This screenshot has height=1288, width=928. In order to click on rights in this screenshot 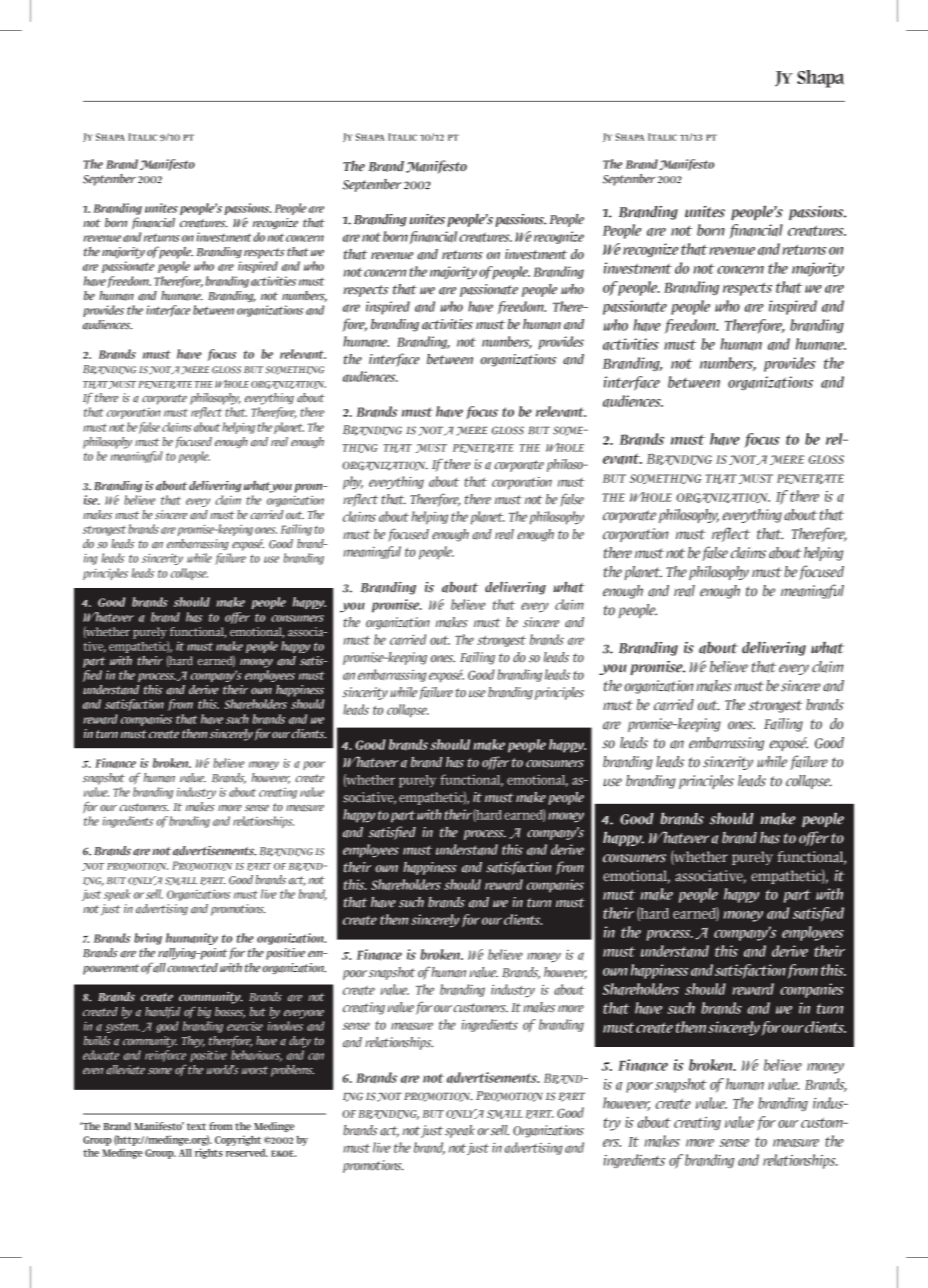, I will do `click(209, 1153)`.
